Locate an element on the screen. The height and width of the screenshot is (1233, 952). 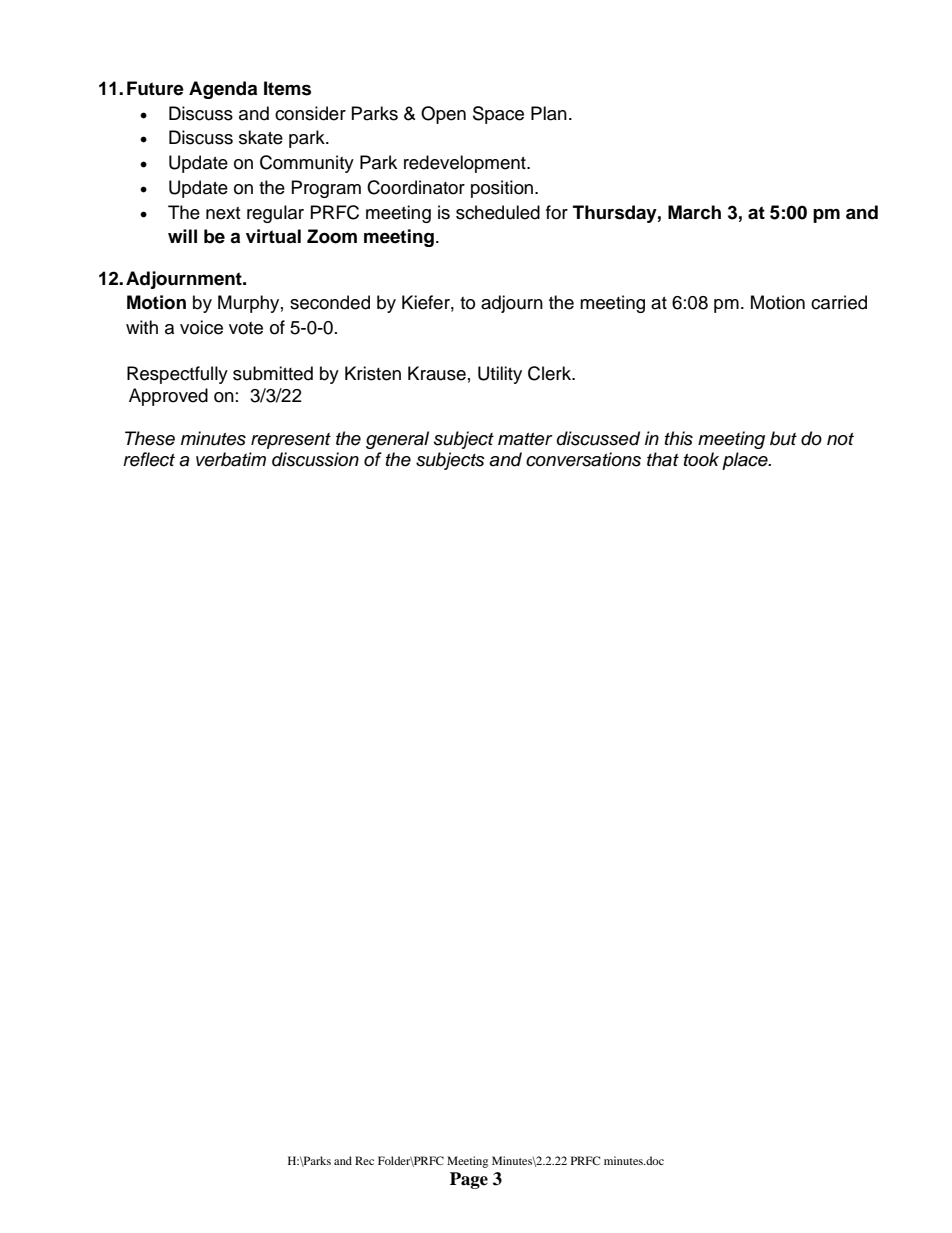
took is located at coordinates (701, 459).
